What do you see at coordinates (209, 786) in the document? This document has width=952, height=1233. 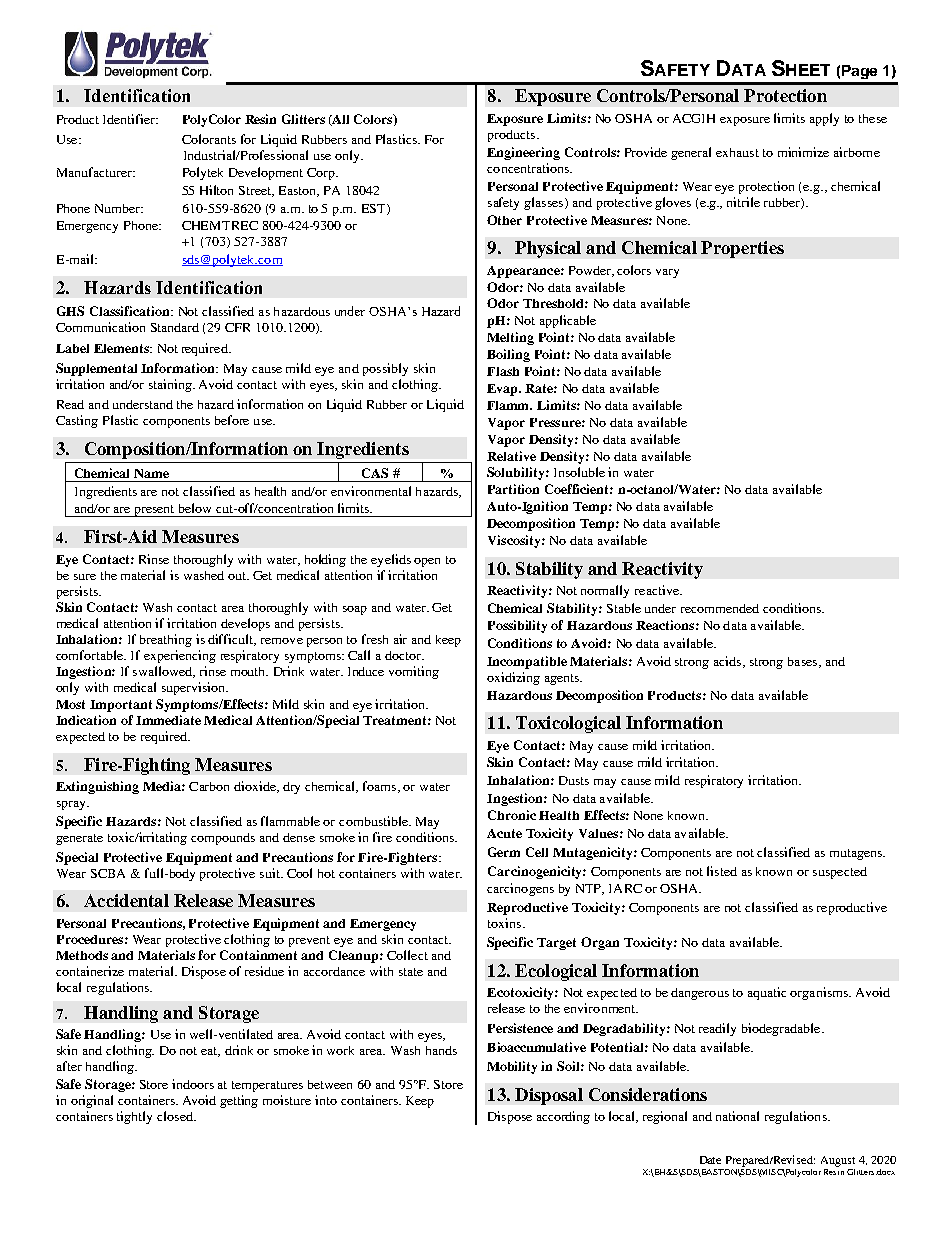 I see `Carbon` at bounding box center [209, 786].
